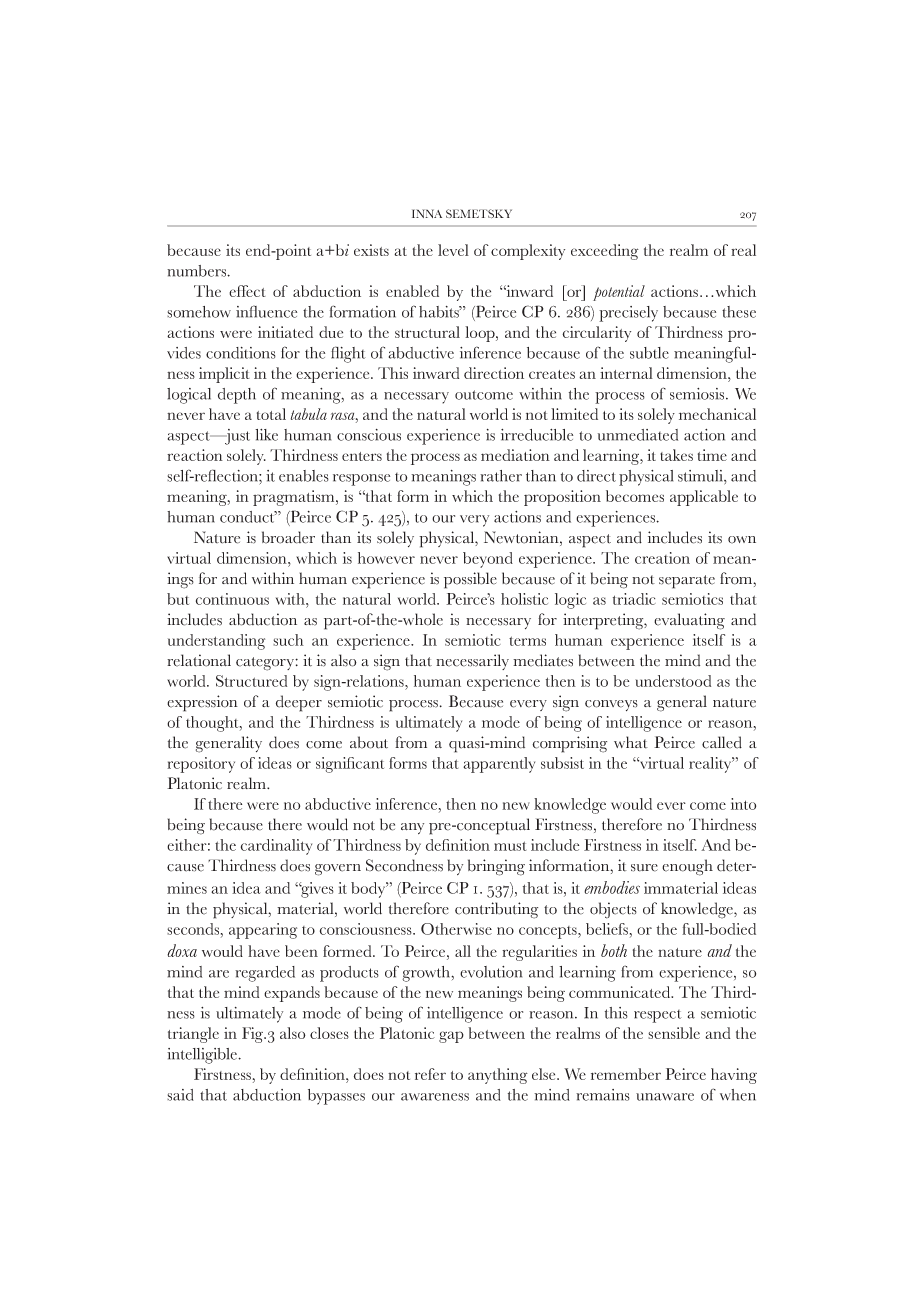 Image resolution: width=924 pixels, height=1308 pixels. What do you see at coordinates (488, 560) in the screenshot?
I see `beyond` at bounding box center [488, 560].
